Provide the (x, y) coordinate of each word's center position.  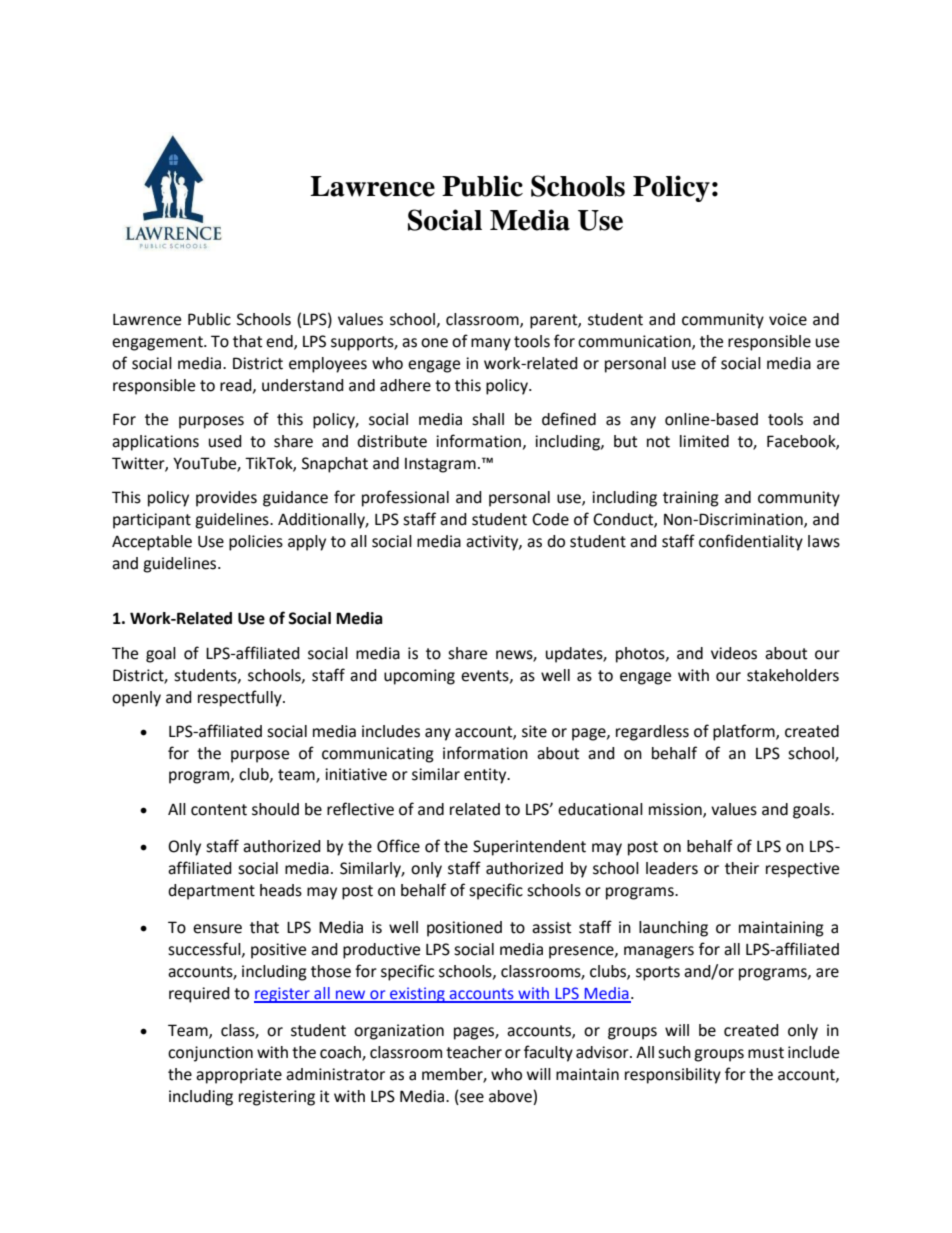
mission (676, 810)
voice (788, 319)
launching (673, 929)
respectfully (241, 698)
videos (734, 653)
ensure (217, 929)
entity (486, 776)
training (691, 499)
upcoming (419, 677)
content (219, 810)
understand (303, 385)
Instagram (440, 465)
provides (226, 499)
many (491, 344)
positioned (464, 929)
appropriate (239, 1076)
